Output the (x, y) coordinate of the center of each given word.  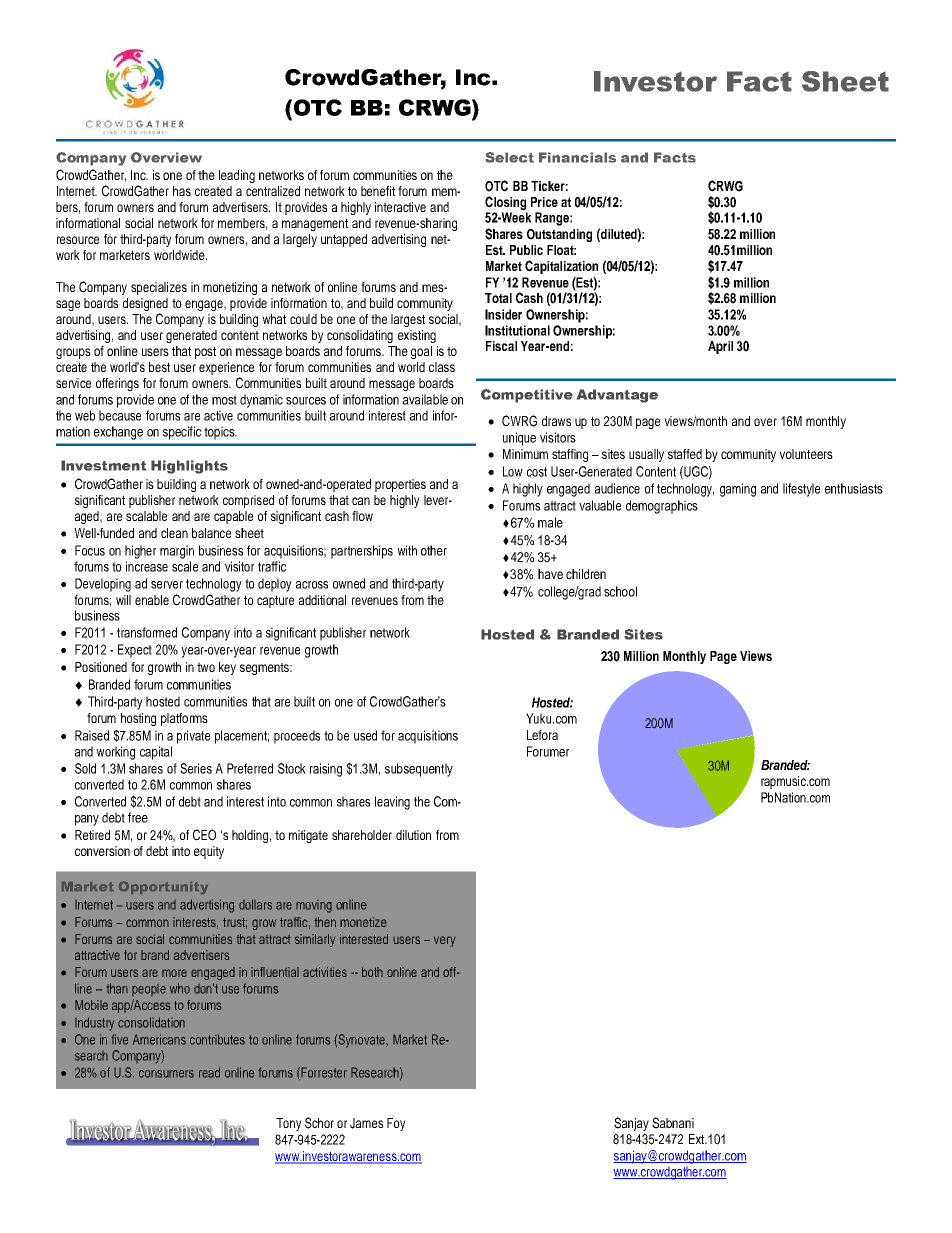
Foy (396, 1124)
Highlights (189, 467)
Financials (577, 157)
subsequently (419, 770)
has (182, 191)
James (366, 1123)
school (620, 591)
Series (196, 768)
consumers (166, 1074)
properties (400, 485)
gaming (738, 490)
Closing (505, 203)
